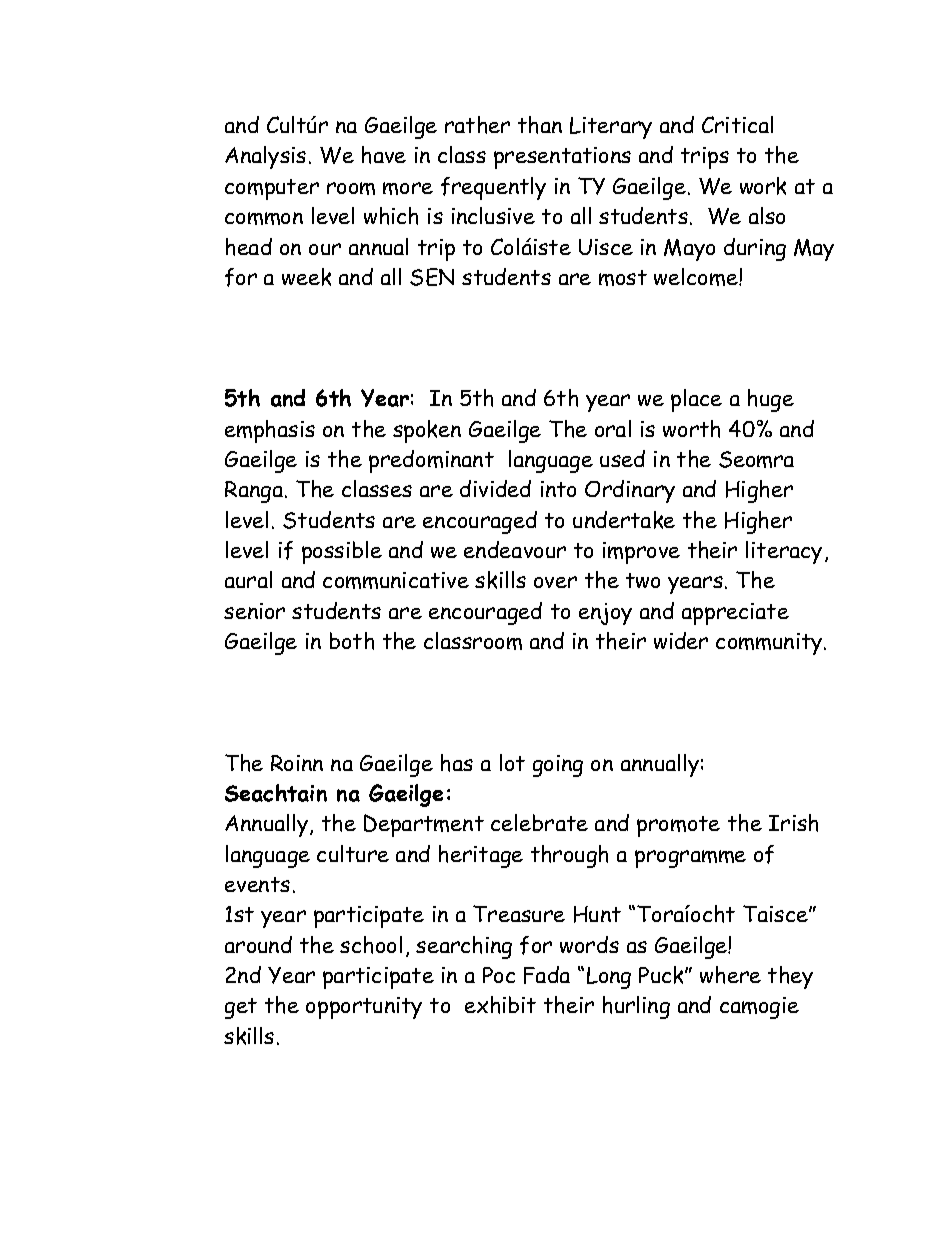 Image resolution: width=952 pixels, height=1233 pixels. I want to click on lot, so click(512, 762).
